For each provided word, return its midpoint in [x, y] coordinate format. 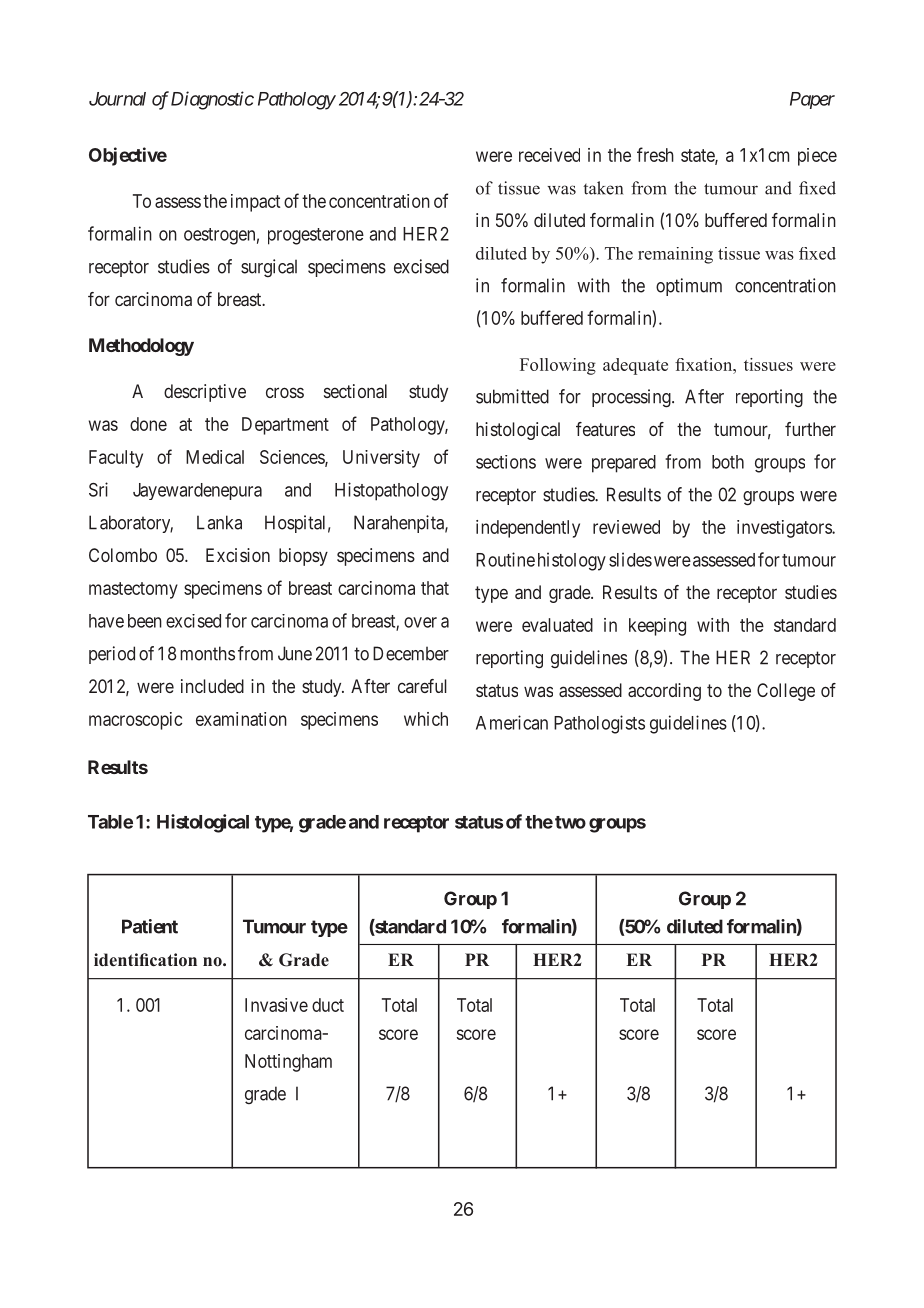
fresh [655, 154]
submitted [512, 396]
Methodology [141, 347]
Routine [505, 559]
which [426, 719]
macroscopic [135, 721]
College [786, 692]
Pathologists [599, 724]
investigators [785, 529]
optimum [689, 287]
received [549, 155]
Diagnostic [212, 100]
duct [328, 1005]
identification [145, 960]
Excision [238, 555]
